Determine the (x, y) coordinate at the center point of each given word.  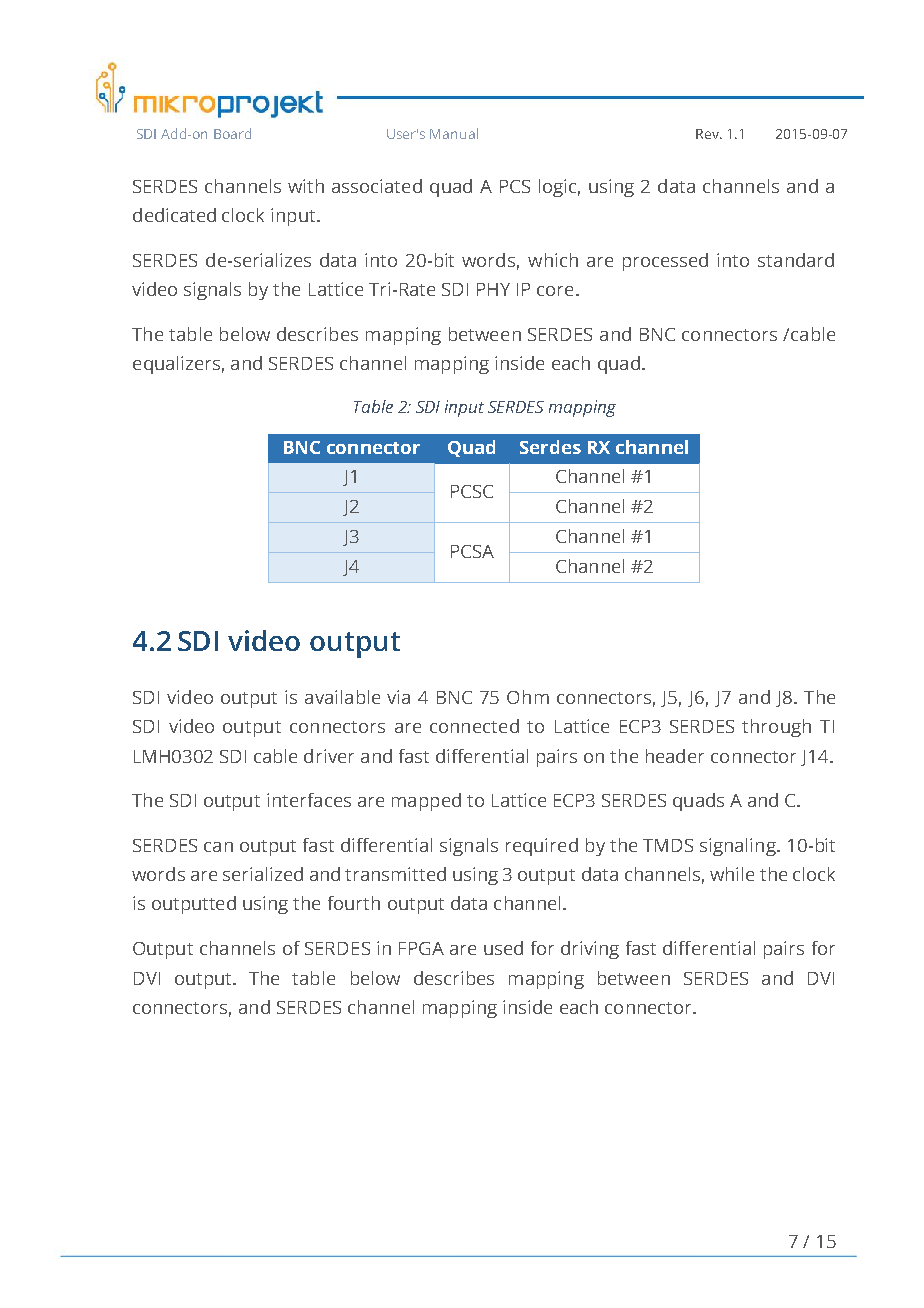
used (503, 948)
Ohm (528, 697)
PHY (493, 289)
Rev (708, 134)
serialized (263, 874)
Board (232, 133)
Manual (454, 133)
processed (665, 262)
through (776, 728)
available (342, 697)
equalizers (176, 365)
